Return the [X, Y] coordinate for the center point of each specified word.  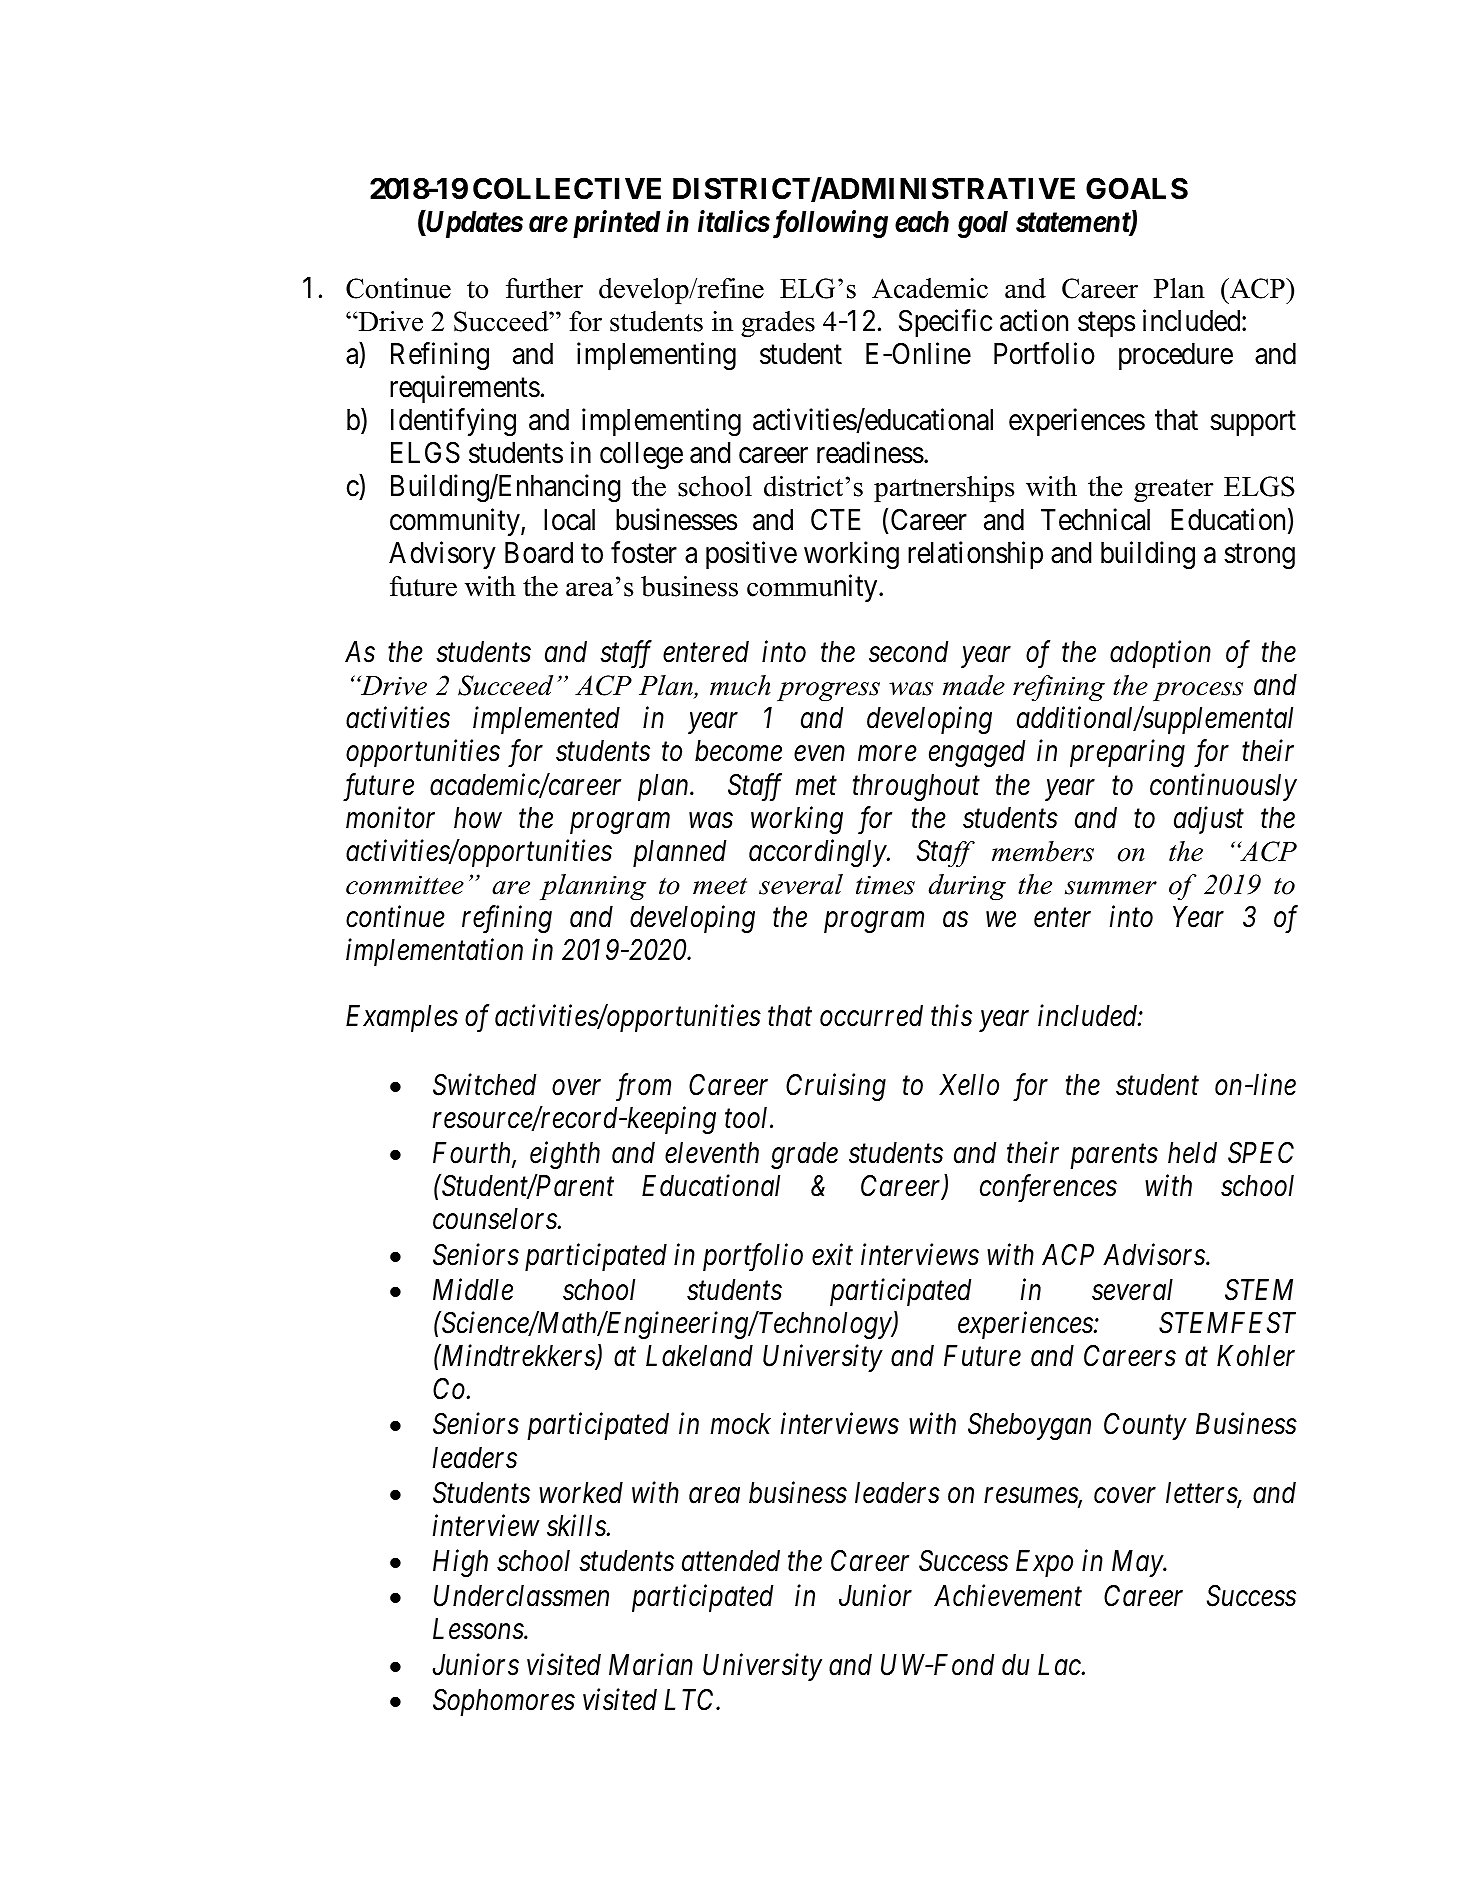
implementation [434, 952]
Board [539, 553]
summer [1111, 888]
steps [1106, 324]
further [544, 288]
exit [832, 1255]
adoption [1160, 654]
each [922, 222]
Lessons [479, 1629]
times [885, 885]
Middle [473, 1289]
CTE [836, 519]
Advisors [1155, 1254]
